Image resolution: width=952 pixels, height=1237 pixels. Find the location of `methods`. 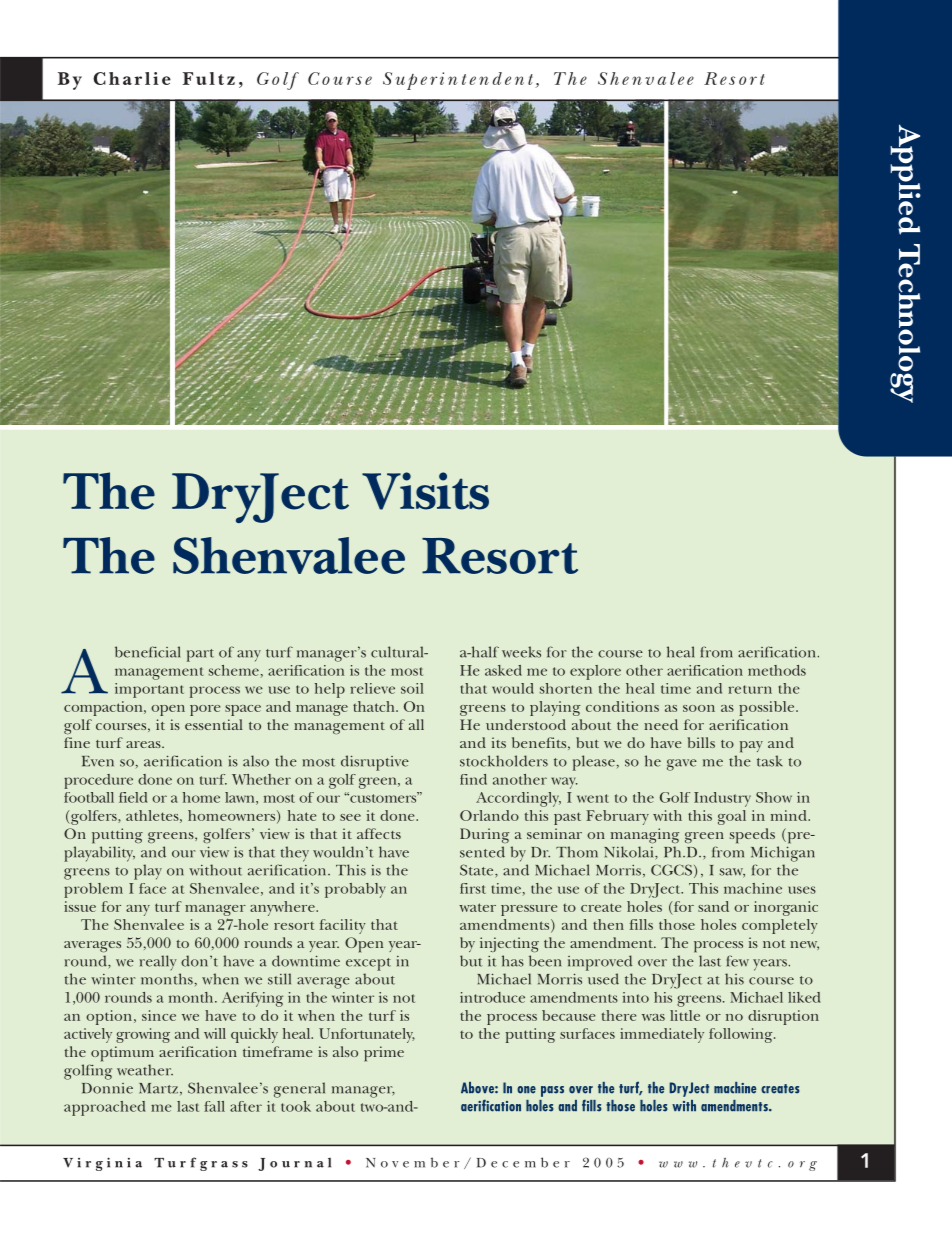

methods is located at coordinates (777, 670).
